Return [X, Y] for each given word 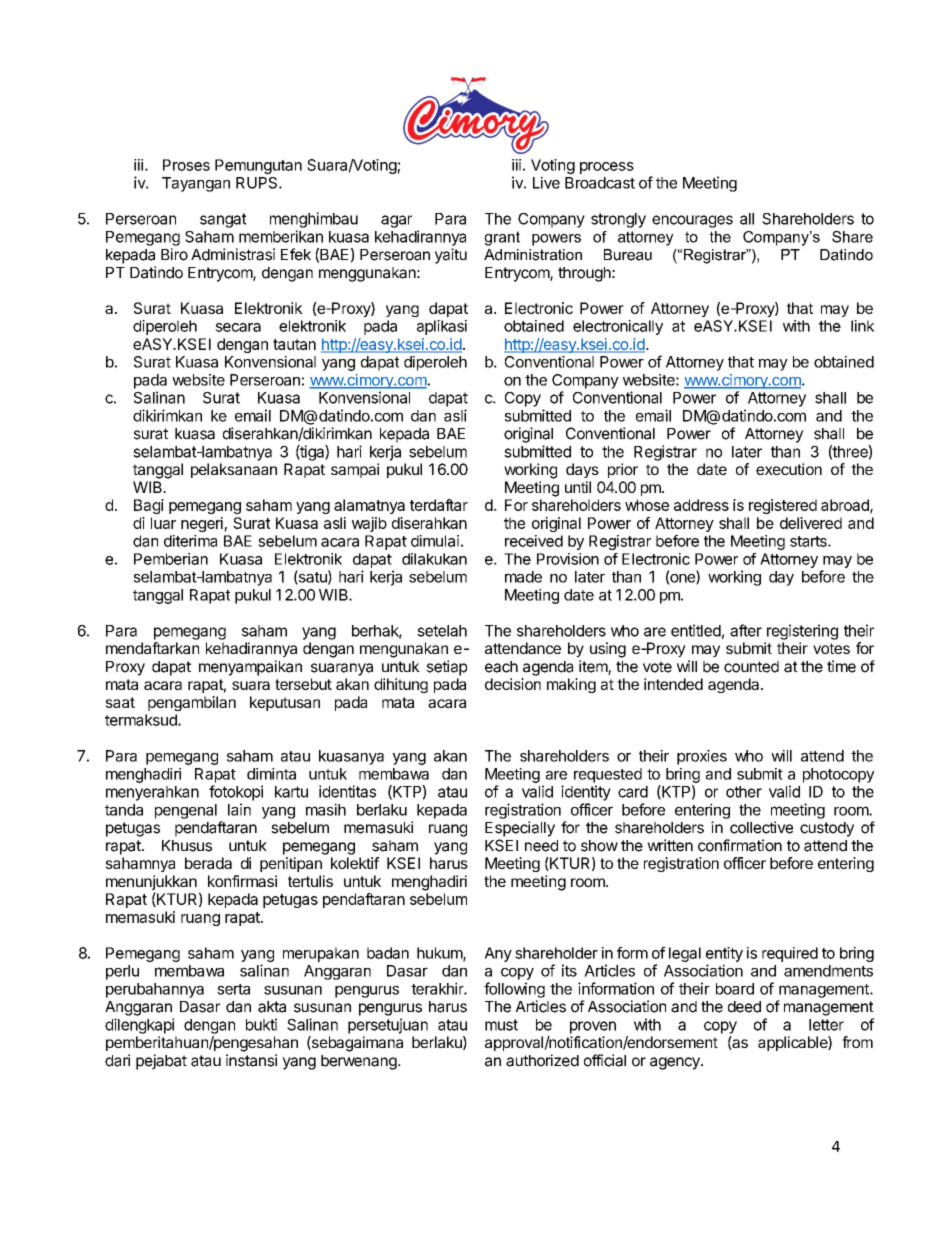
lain [239, 809]
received [534, 541]
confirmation [740, 845]
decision [513, 684]
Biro [174, 254]
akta [272, 1007]
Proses [186, 165]
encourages [692, 221]
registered [783, 506]
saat [120, 702]
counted [751, 667]
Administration [533, 255]
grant [502, 238]
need [541, 846]
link [862, 326]
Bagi [149, 506]
